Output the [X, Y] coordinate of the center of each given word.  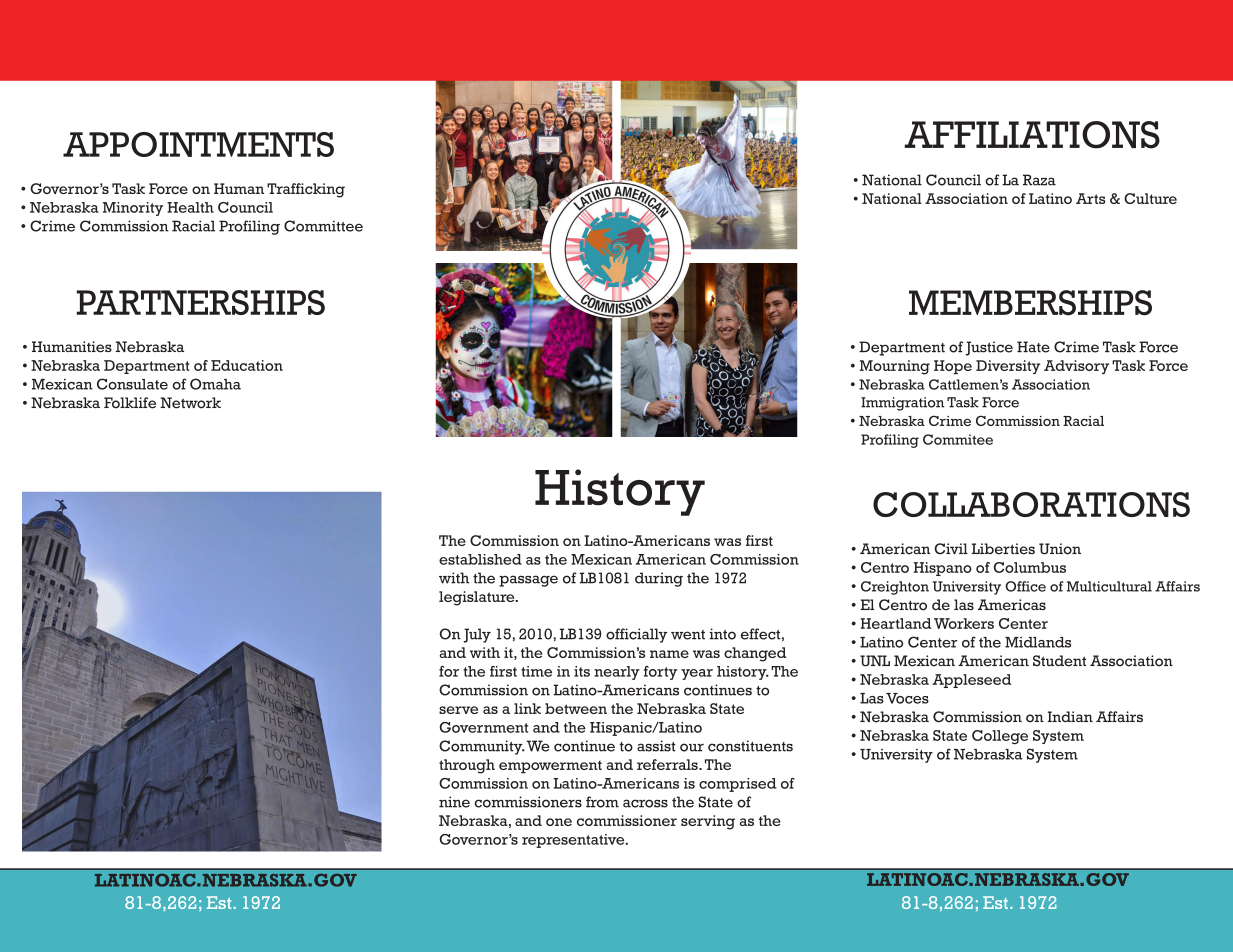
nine [454, 802]
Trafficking [306, 190]
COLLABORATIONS [1031, 504]
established [480, 559]
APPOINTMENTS [198, 144]
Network [190, 403]
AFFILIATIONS [1032, 135]
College [1000, 737]
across [645, 803]
